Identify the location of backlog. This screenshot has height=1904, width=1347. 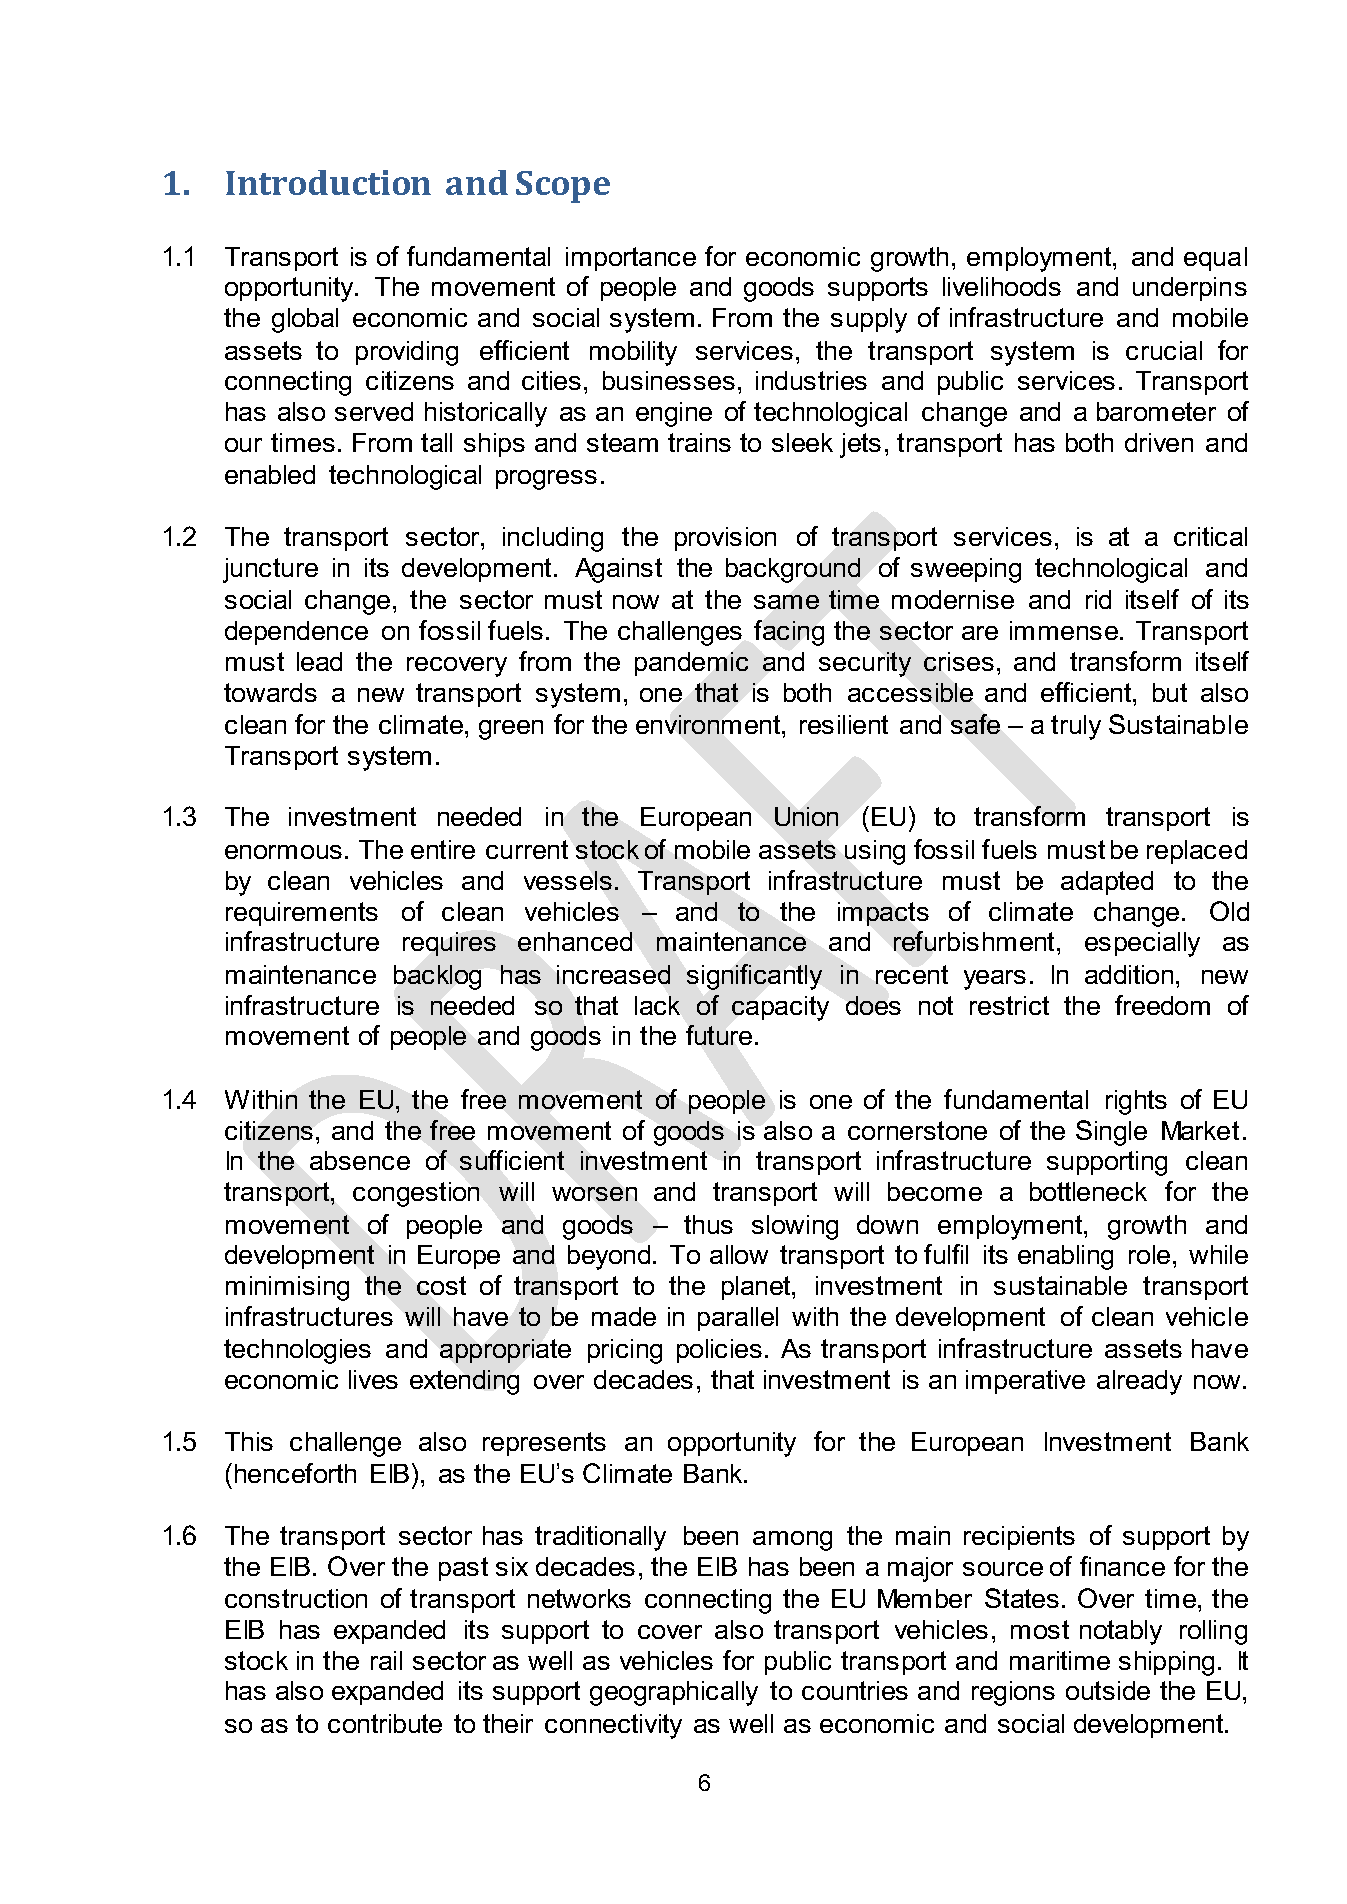
(437, 977).
